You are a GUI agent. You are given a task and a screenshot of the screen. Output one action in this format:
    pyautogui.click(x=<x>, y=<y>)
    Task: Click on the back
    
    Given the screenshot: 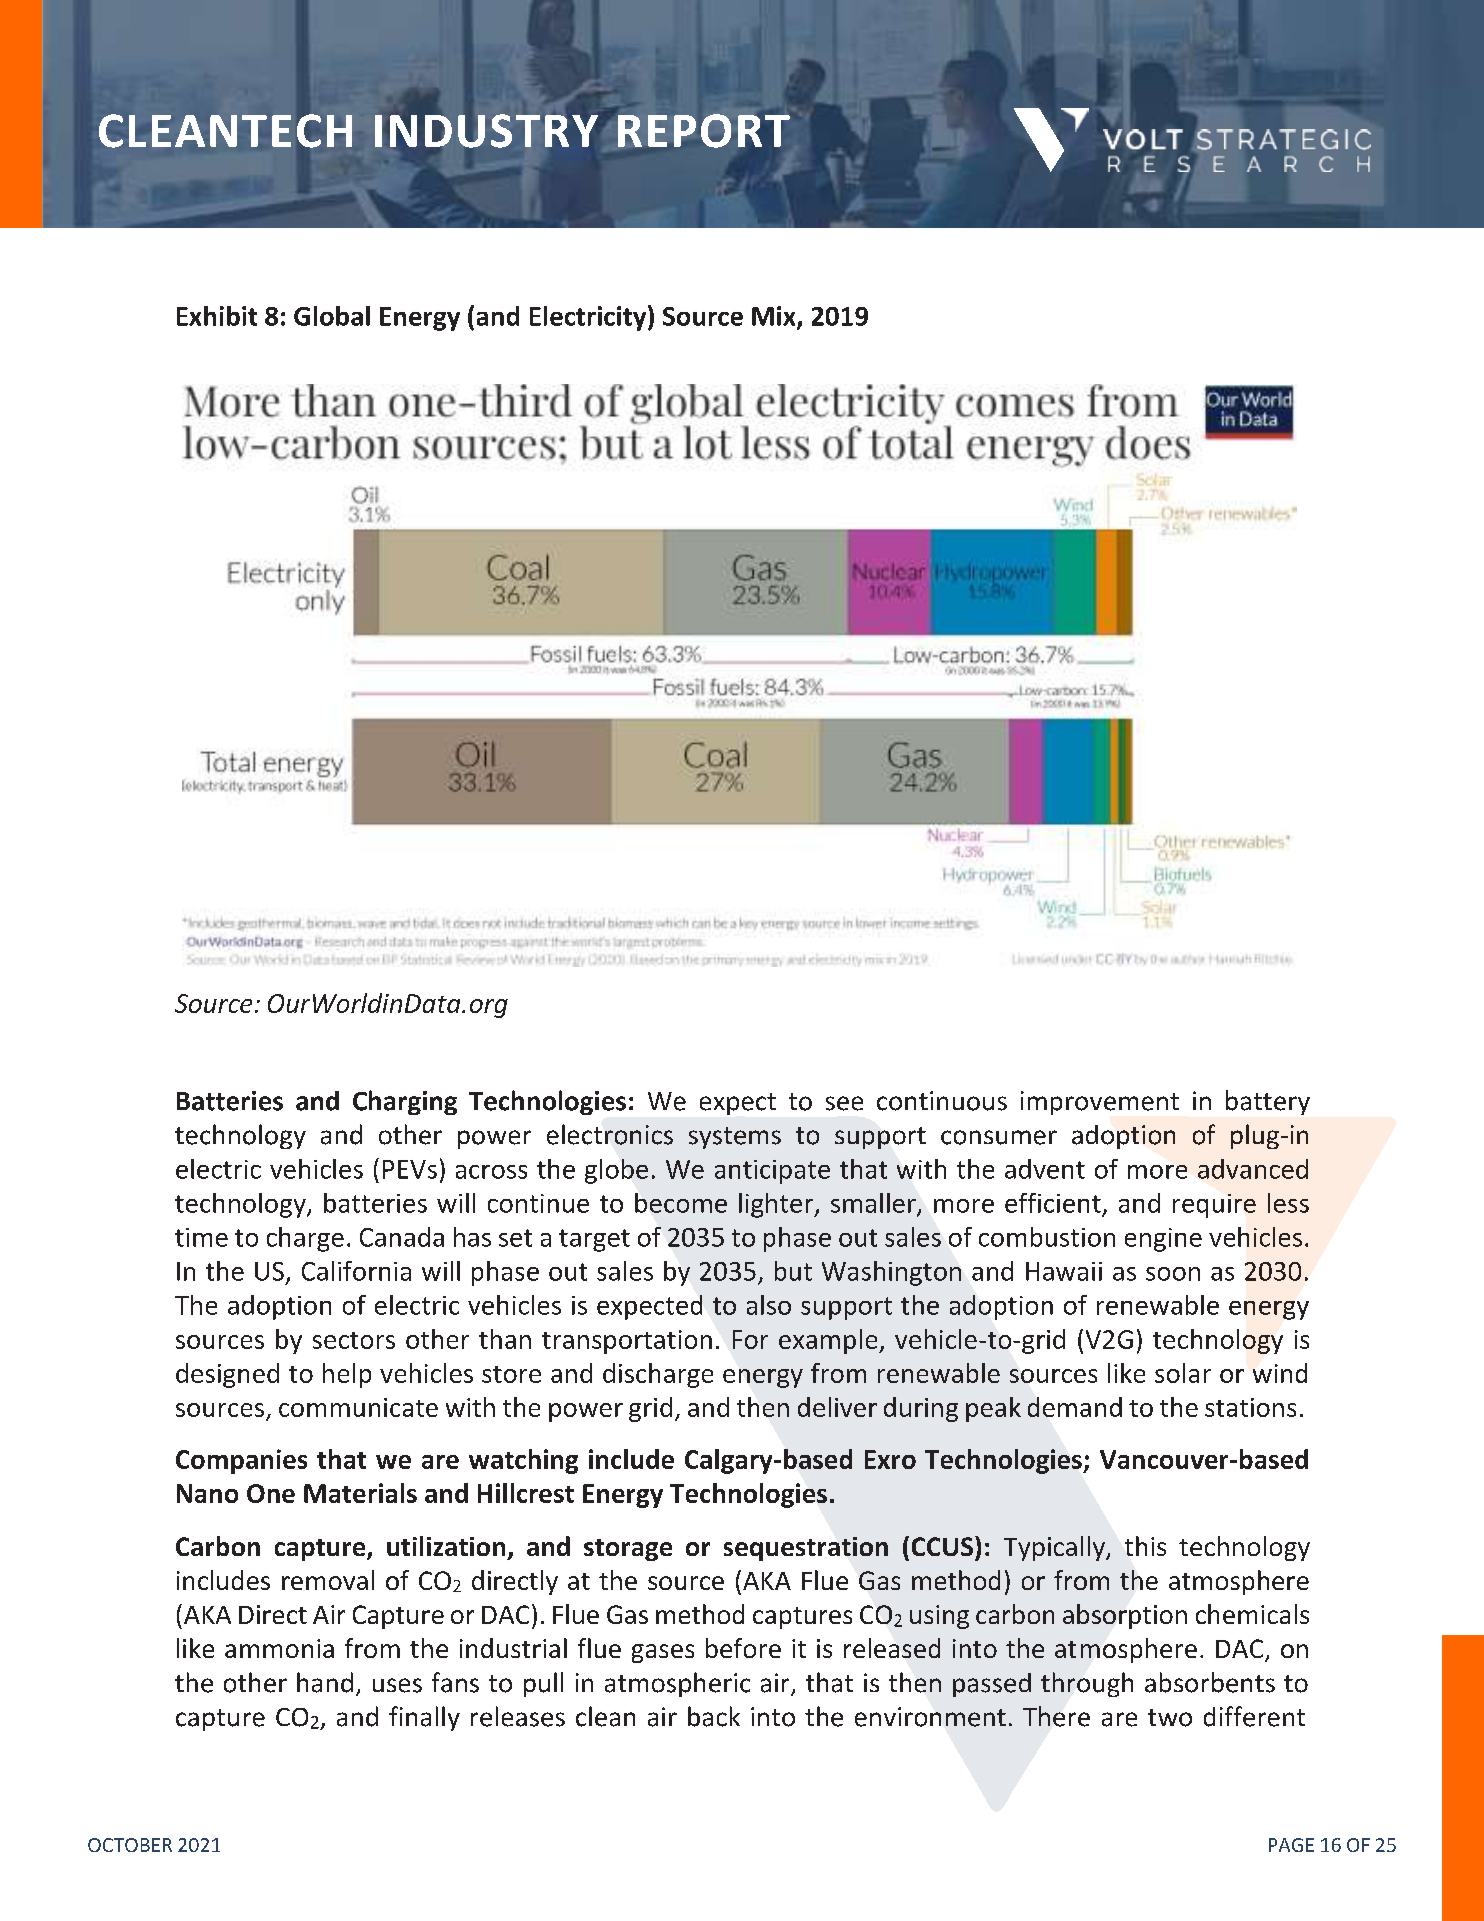 What is the action you would take?
    pyautogui.click(x=714, y=1716)
